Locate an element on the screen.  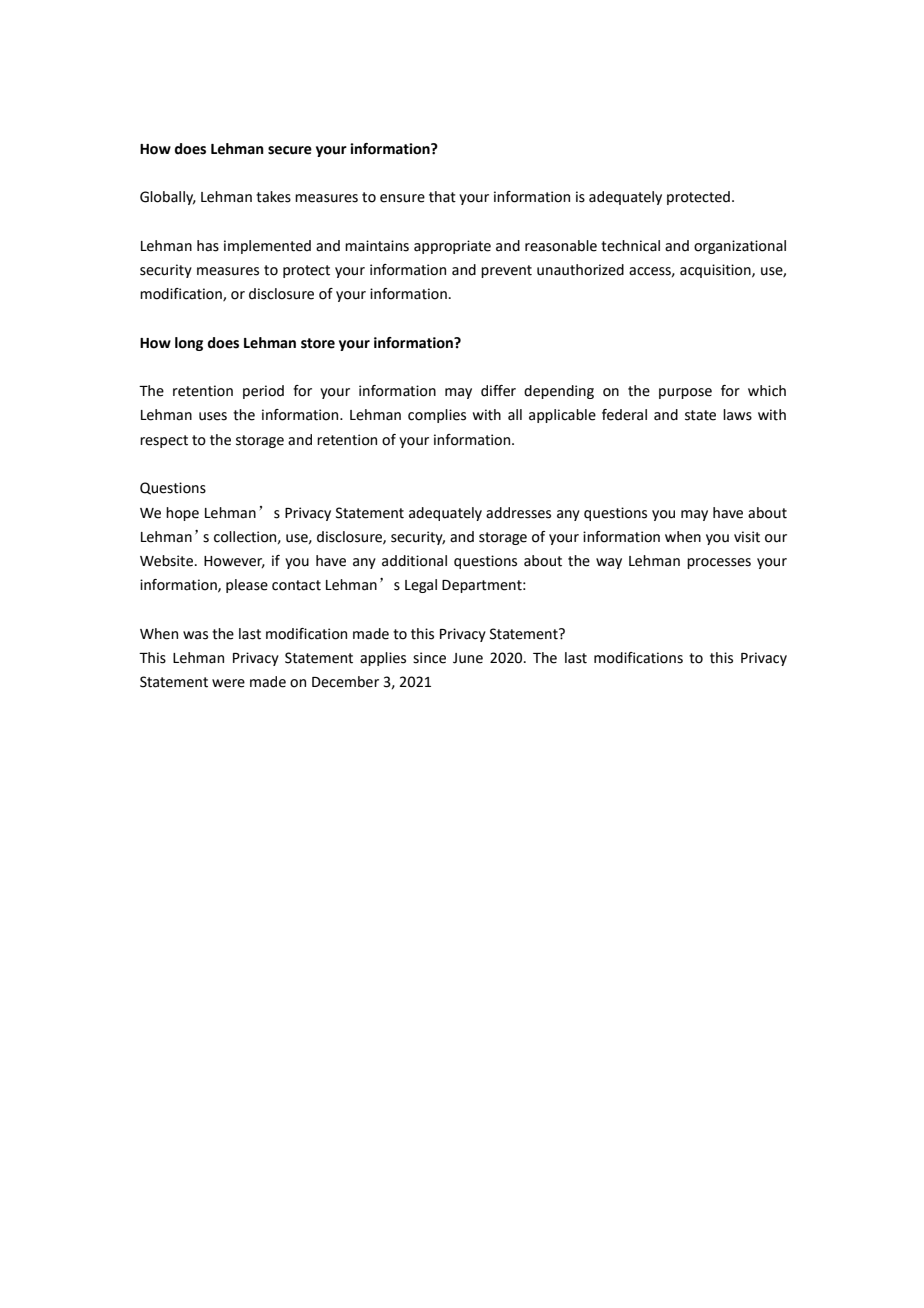
additional is located at coordinates (414, 561).
